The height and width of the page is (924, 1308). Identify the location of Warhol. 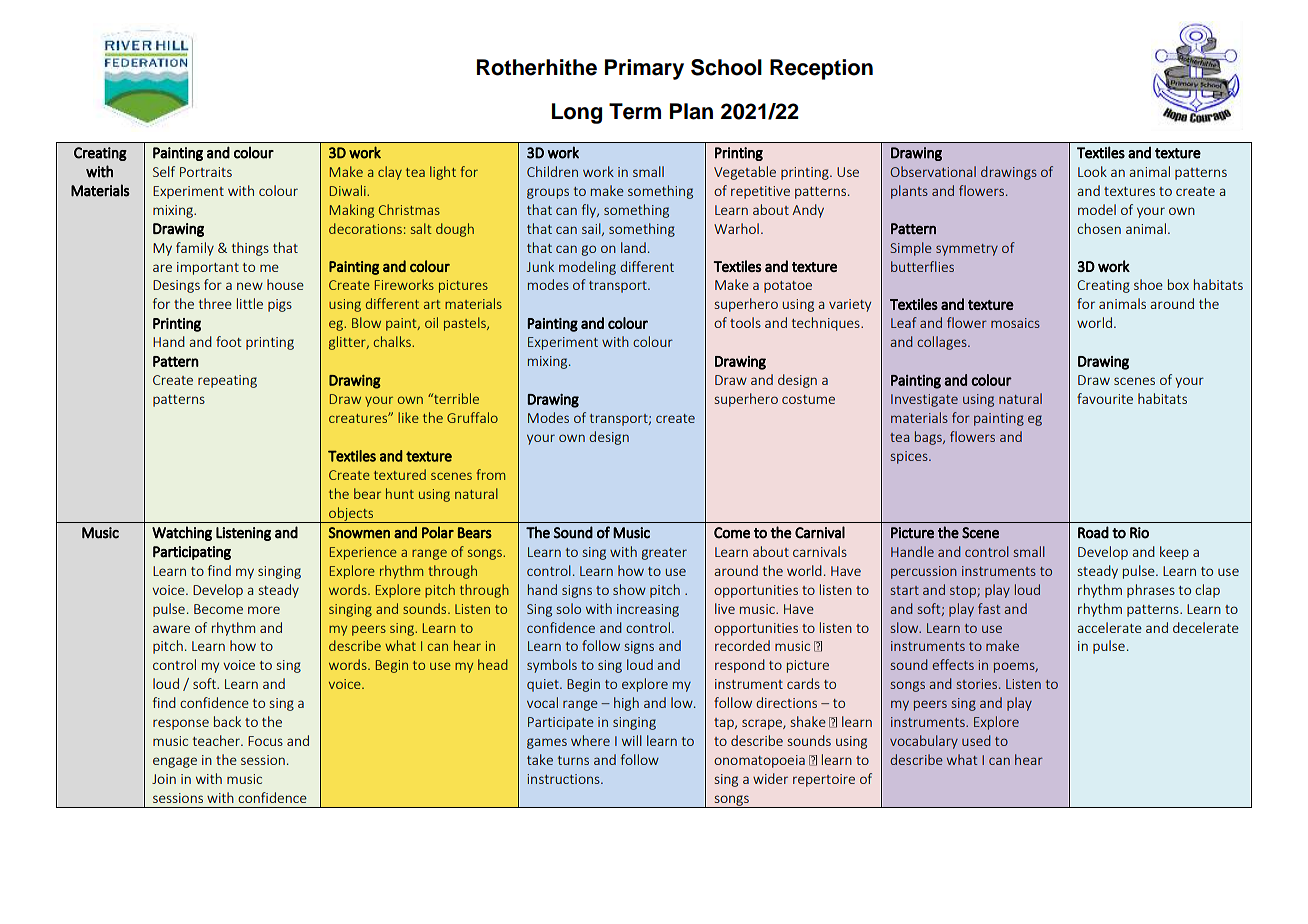
(736, 228).
